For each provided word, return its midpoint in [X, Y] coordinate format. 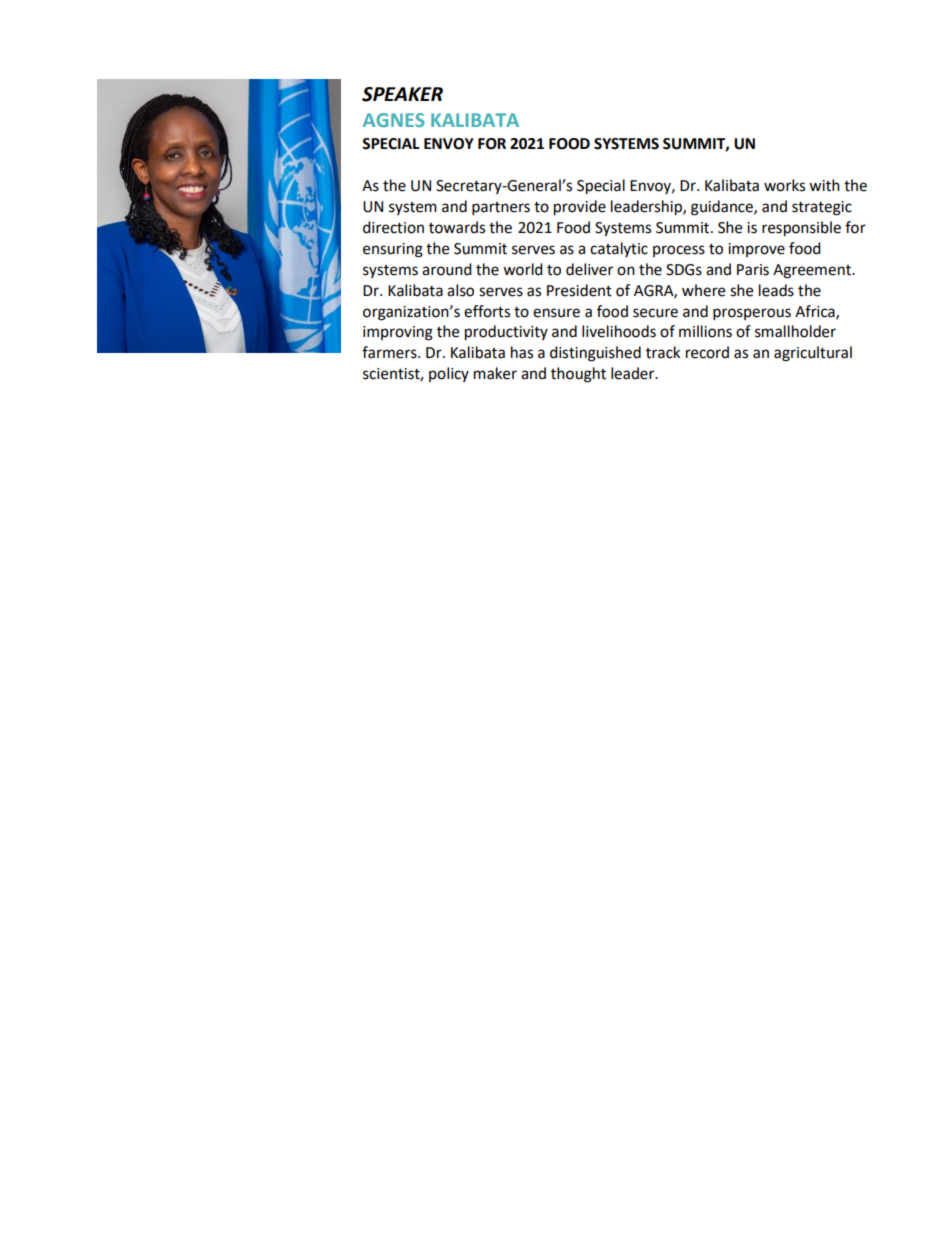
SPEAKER [402, 94]
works [784, 185]
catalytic [619, 249]
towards [457, 227]
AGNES [394, 120]
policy [449, 374]
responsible [801, 229]
